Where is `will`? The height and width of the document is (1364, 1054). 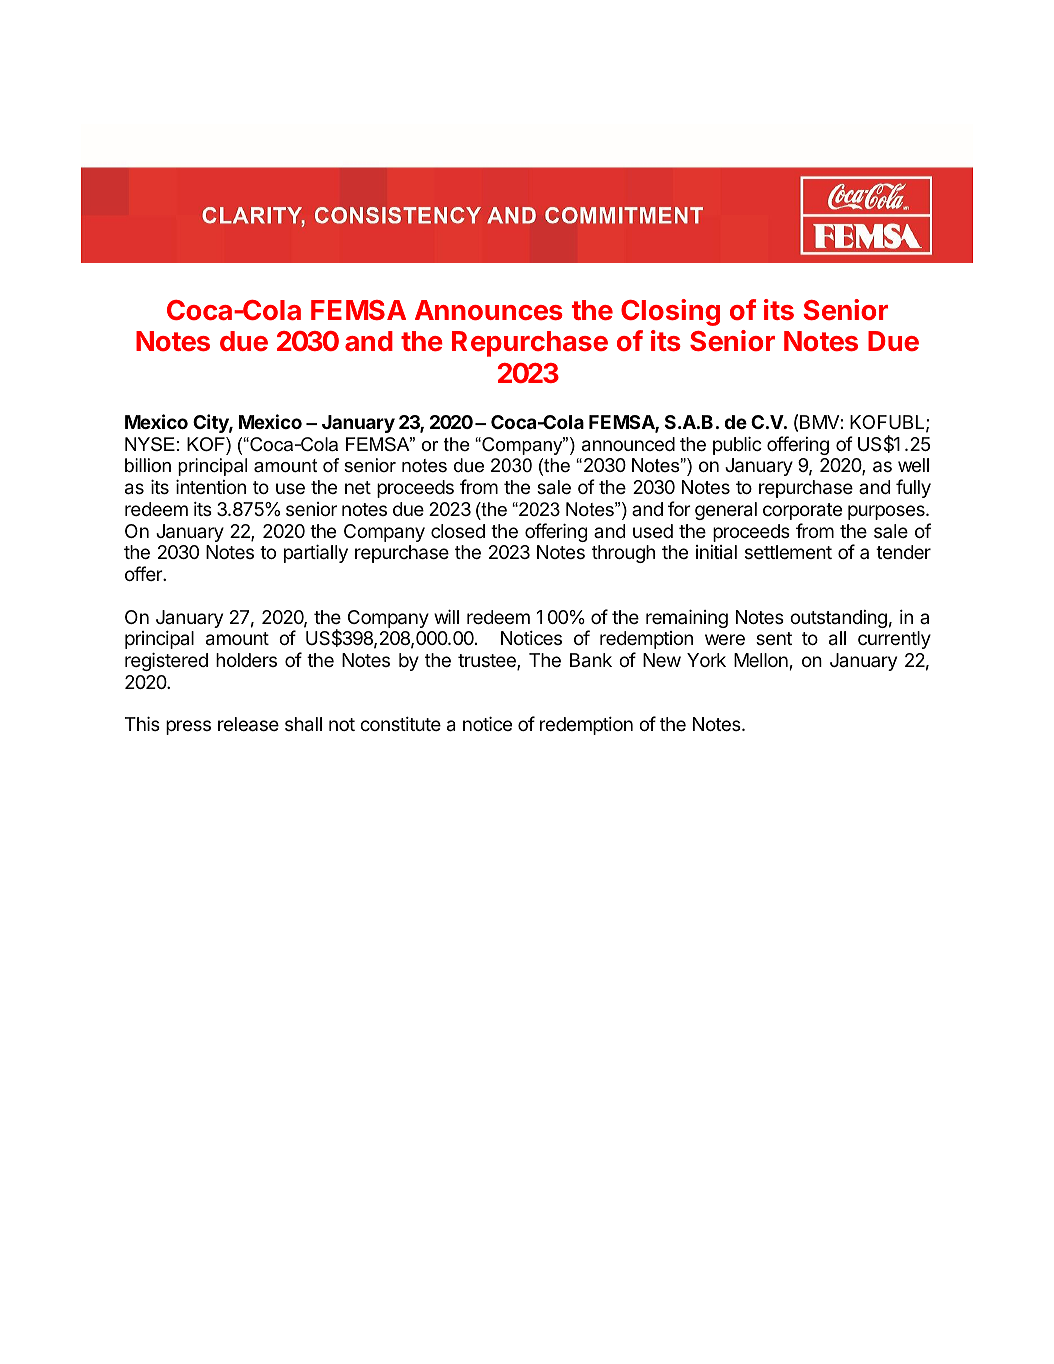 will is located at coordinates (446, 616).
